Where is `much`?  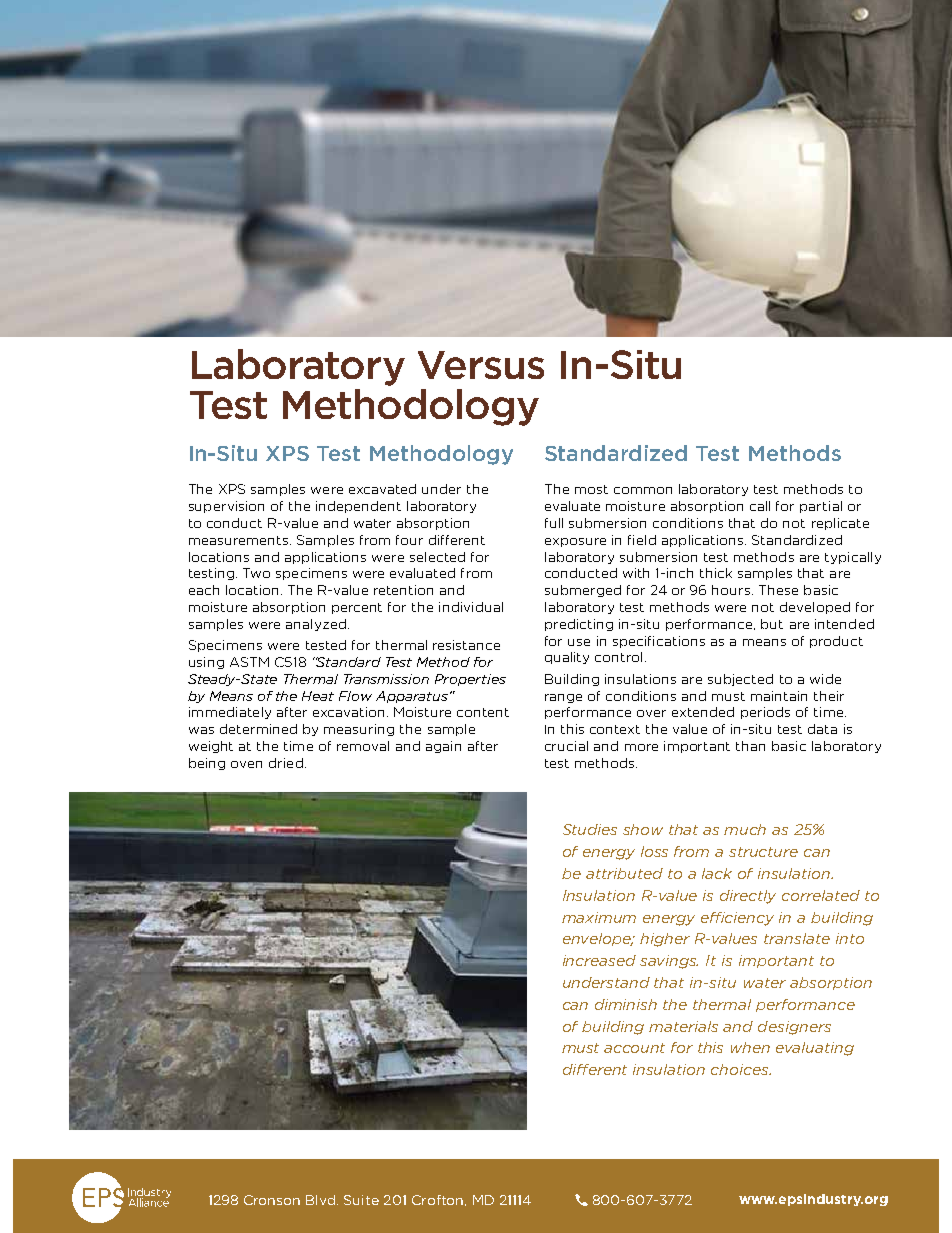
much is located at coordinates (745, 829).
